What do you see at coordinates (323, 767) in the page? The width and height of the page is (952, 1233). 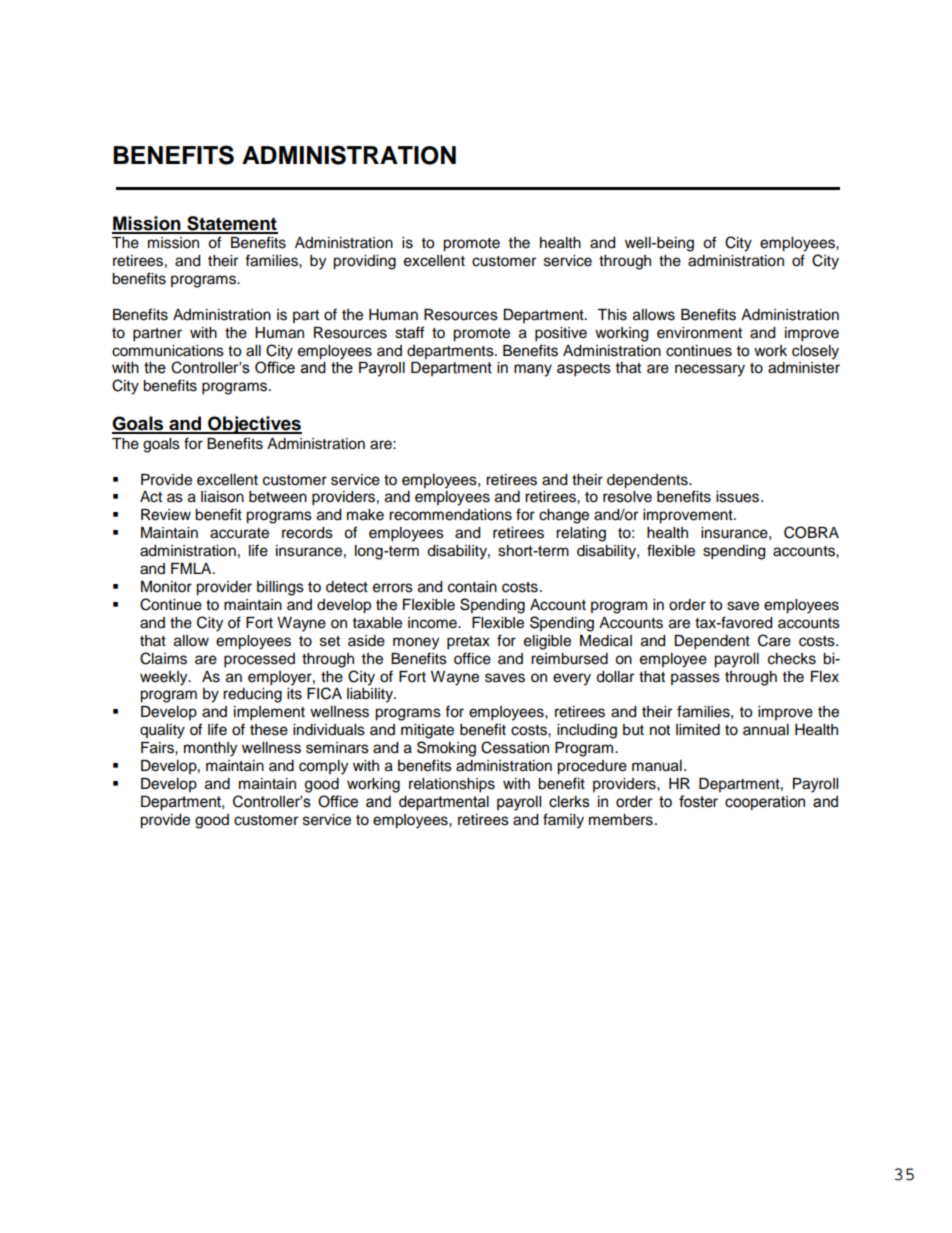 I see `comply` at bounding box center [323, 767].
